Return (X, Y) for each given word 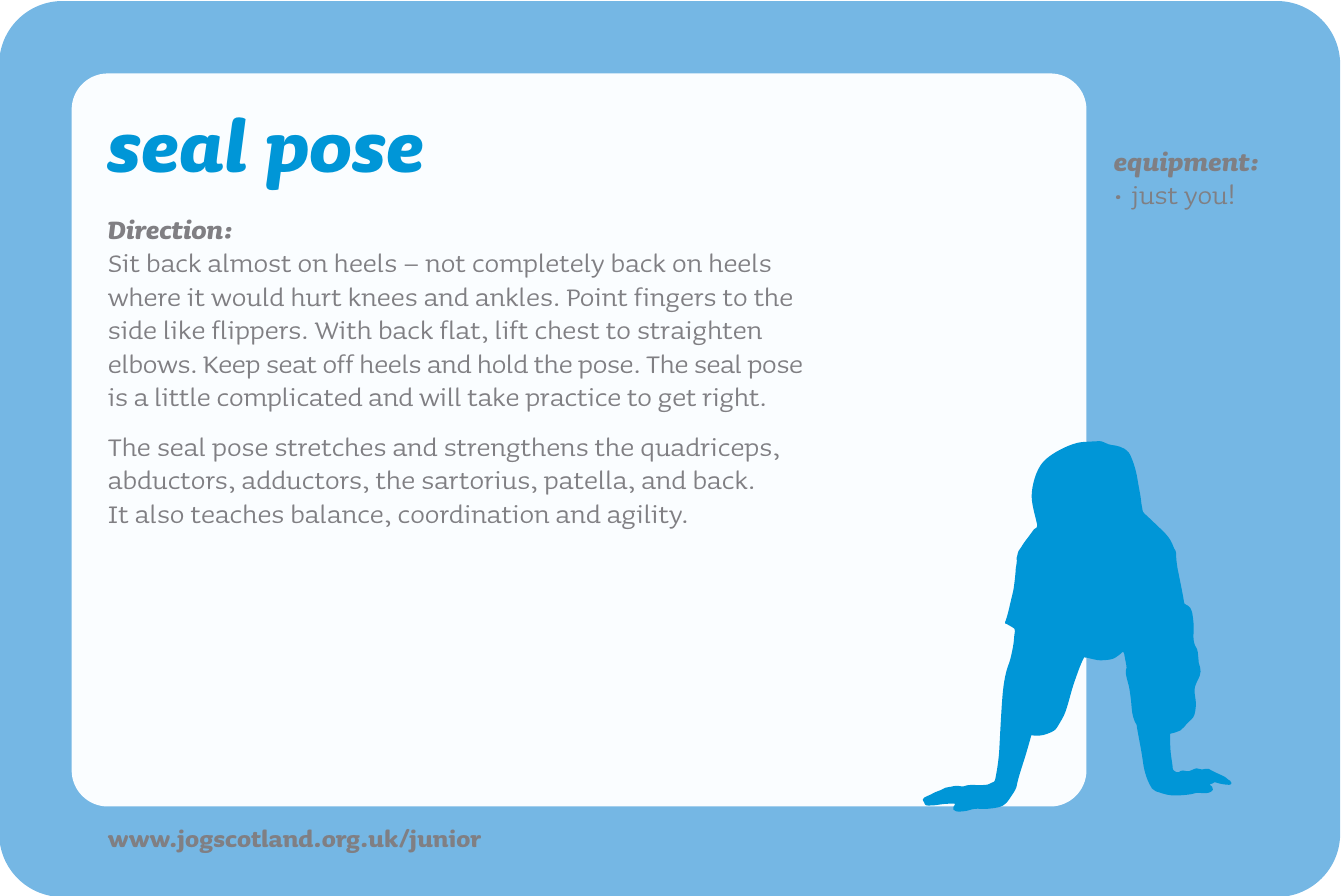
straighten (700, 332)
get (677, 401)
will (440, 396)
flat (460, 329)
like (184, 329)
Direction (165, 229)
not (445, 264)
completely (538, 265)
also (159, 513)
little (183, 396)
